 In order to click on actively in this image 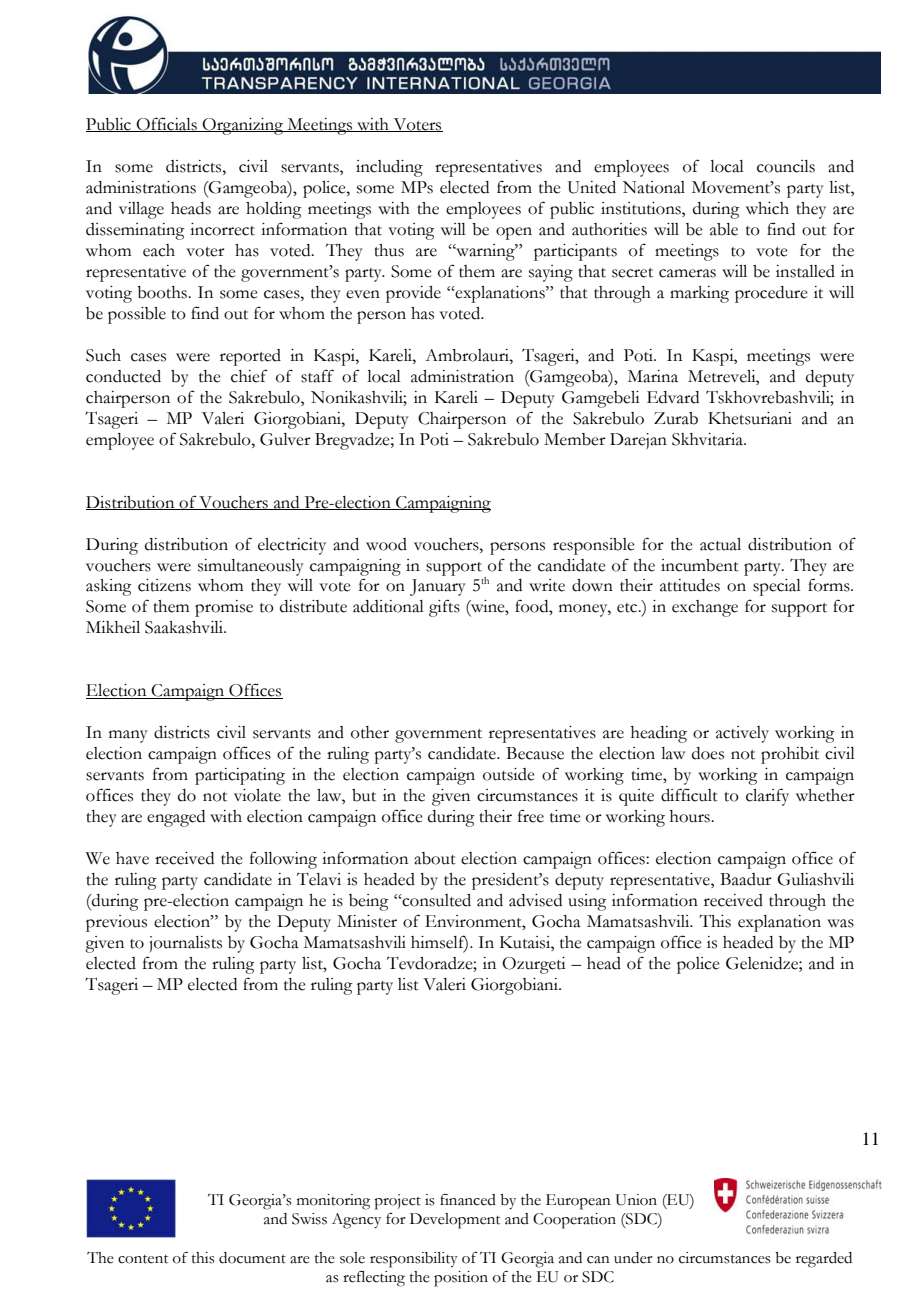, I will do `click(742, 734)`.
